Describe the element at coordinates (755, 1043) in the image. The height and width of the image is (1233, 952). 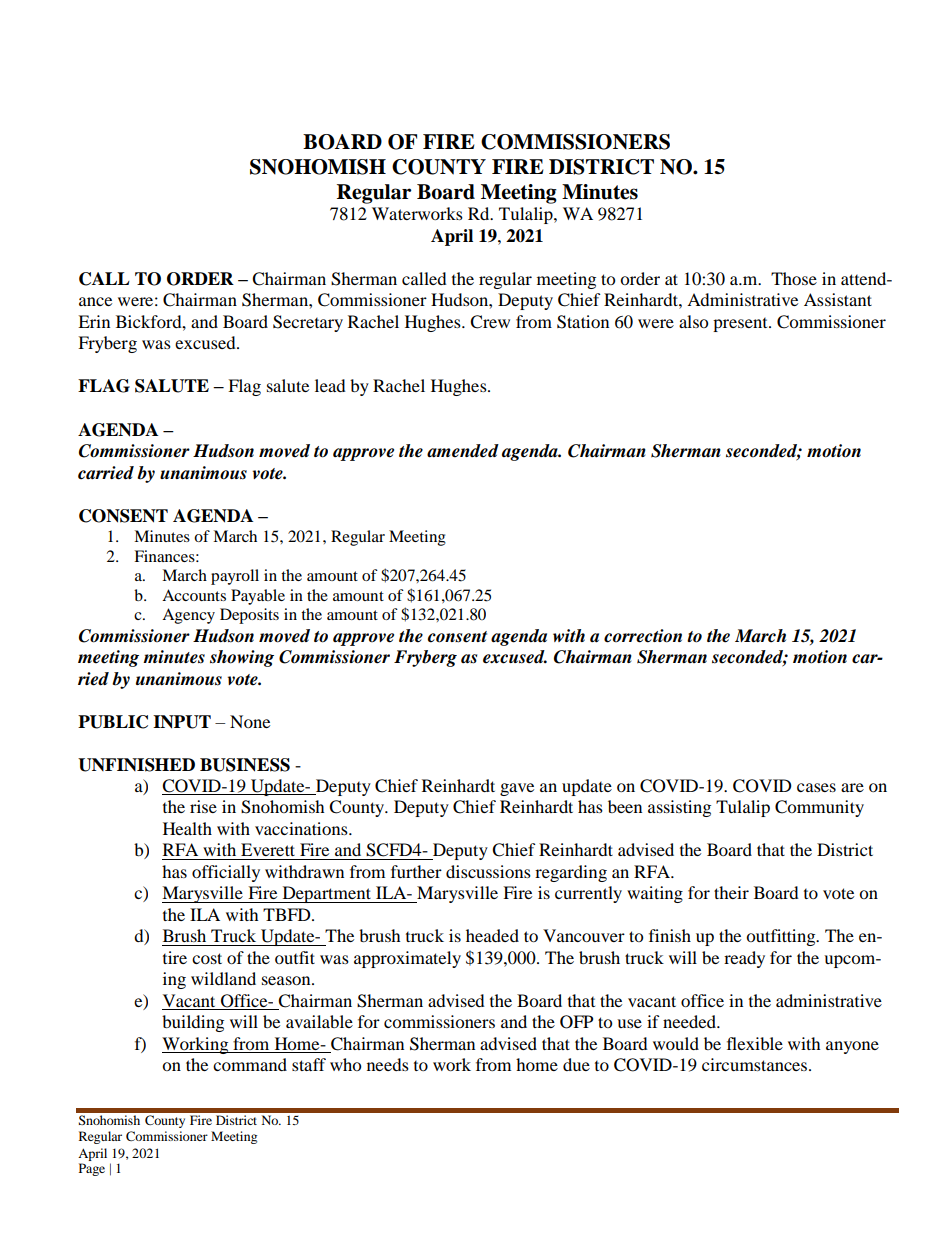
I see `flexible` at that location.
